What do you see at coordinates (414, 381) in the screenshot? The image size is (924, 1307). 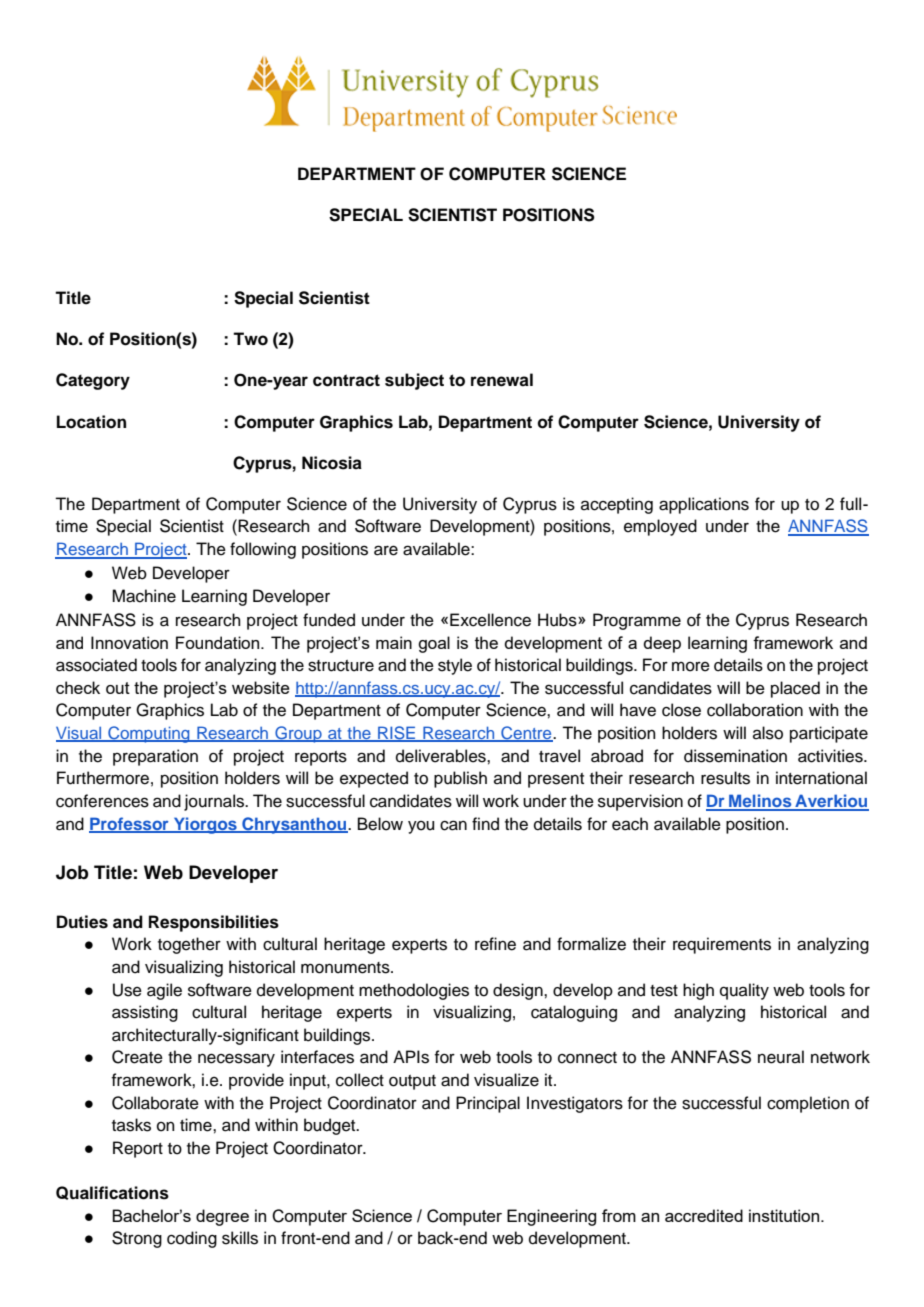 I see `subject` at bounding box center [414, 381].
